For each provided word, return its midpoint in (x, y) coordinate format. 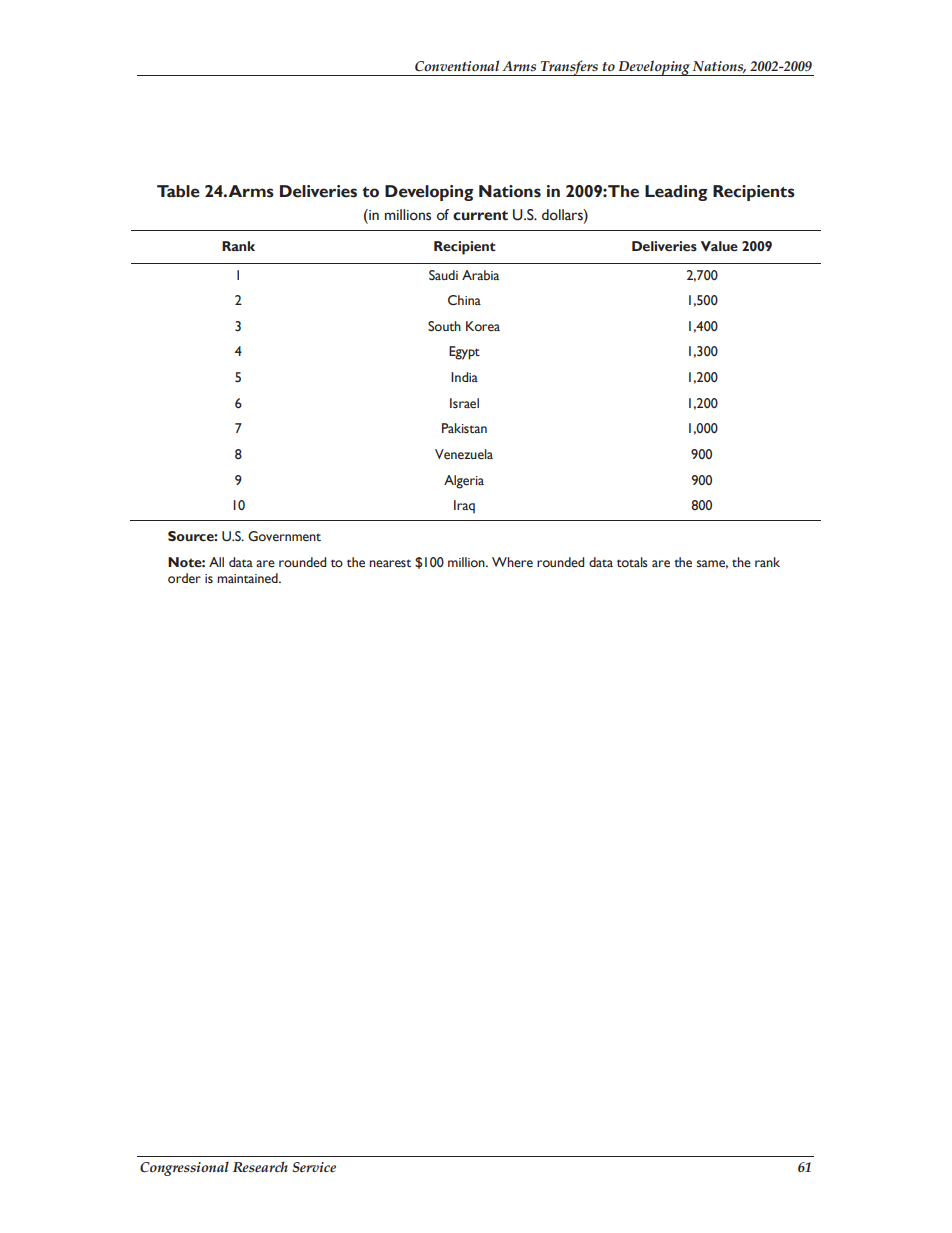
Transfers (569, 68)
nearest (390, 563)
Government (284, 536)
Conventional (457, 66)
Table (178, 191)
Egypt (464, 353)
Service (314, 1167)
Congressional (184, 1169)
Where (512, 562)
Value (719, 246)
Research (260, 1166)
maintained (248, 578)
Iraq (464, 507)
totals (632, 562)
